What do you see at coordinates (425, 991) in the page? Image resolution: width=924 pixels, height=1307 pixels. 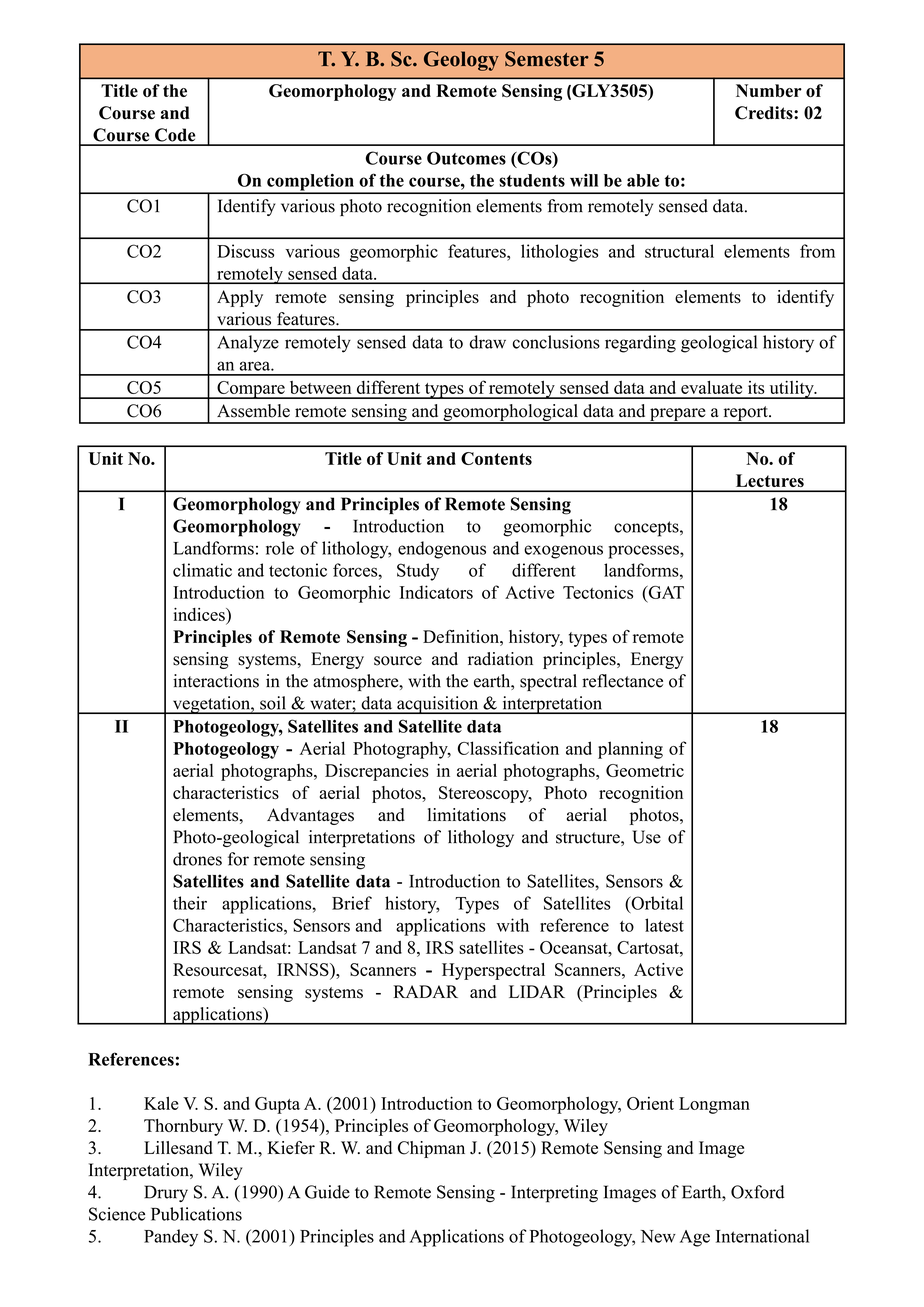 I see `RADAR` at bounding box center [425, 991].
